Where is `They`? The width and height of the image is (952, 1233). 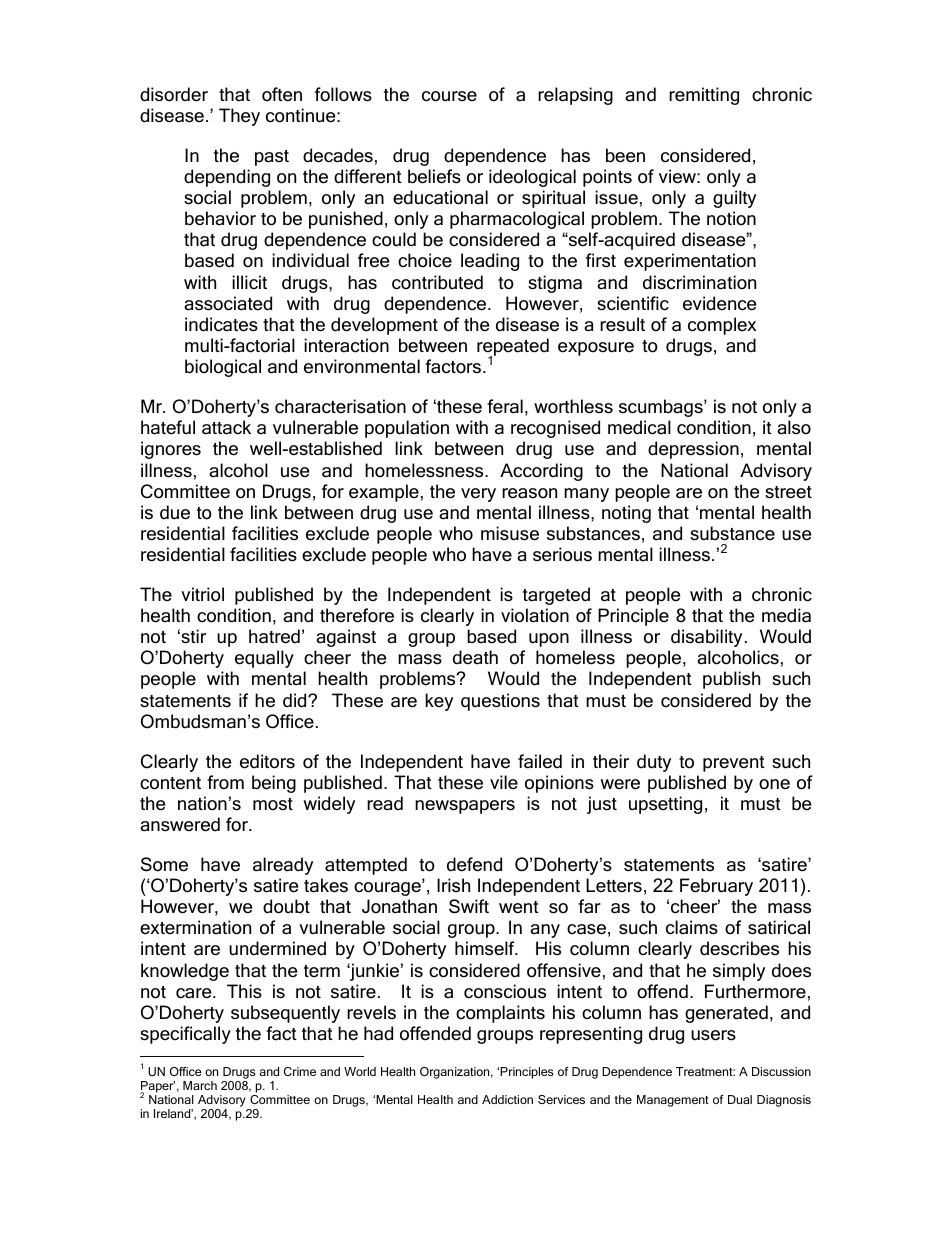 They is located at coordinates (239, 117).
